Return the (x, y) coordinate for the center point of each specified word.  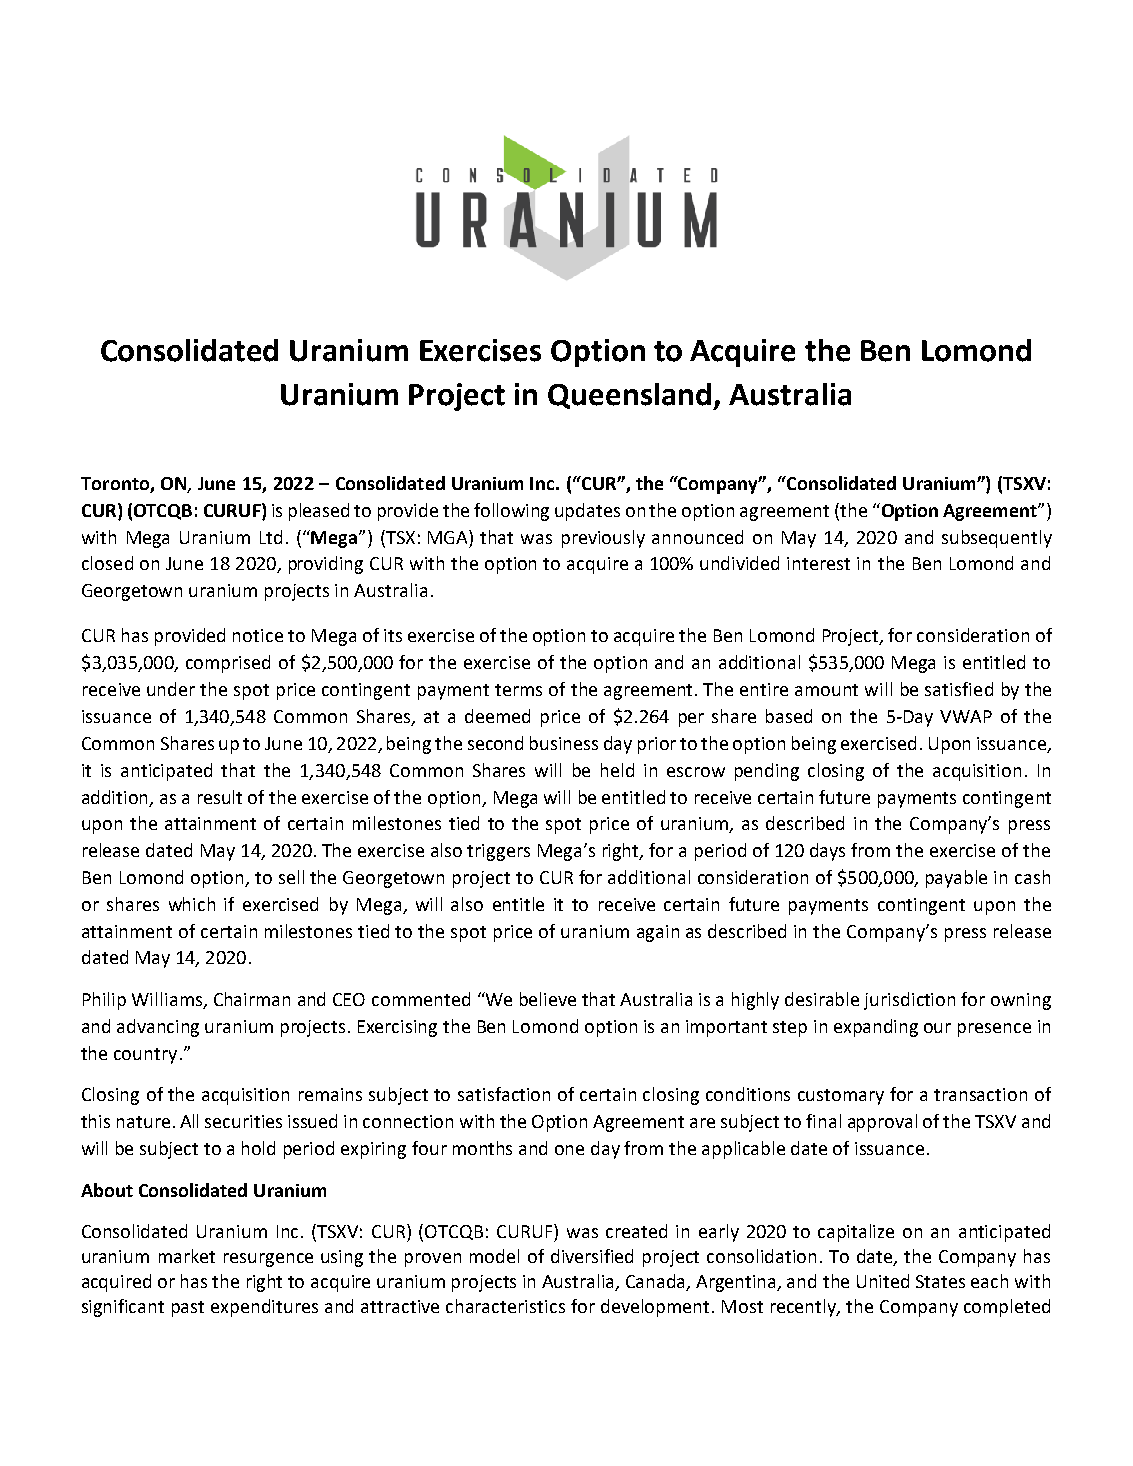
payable (956, 879)
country (145, 1056)
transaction (980, 1094)
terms (518, 690)
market (187, 1256)
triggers (498, 852)
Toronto (116, 485)
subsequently (997, 539)
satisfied (959, 689)
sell (291, 877)
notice (258, 635)
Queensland (631, 396)
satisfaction (504, 1094)
